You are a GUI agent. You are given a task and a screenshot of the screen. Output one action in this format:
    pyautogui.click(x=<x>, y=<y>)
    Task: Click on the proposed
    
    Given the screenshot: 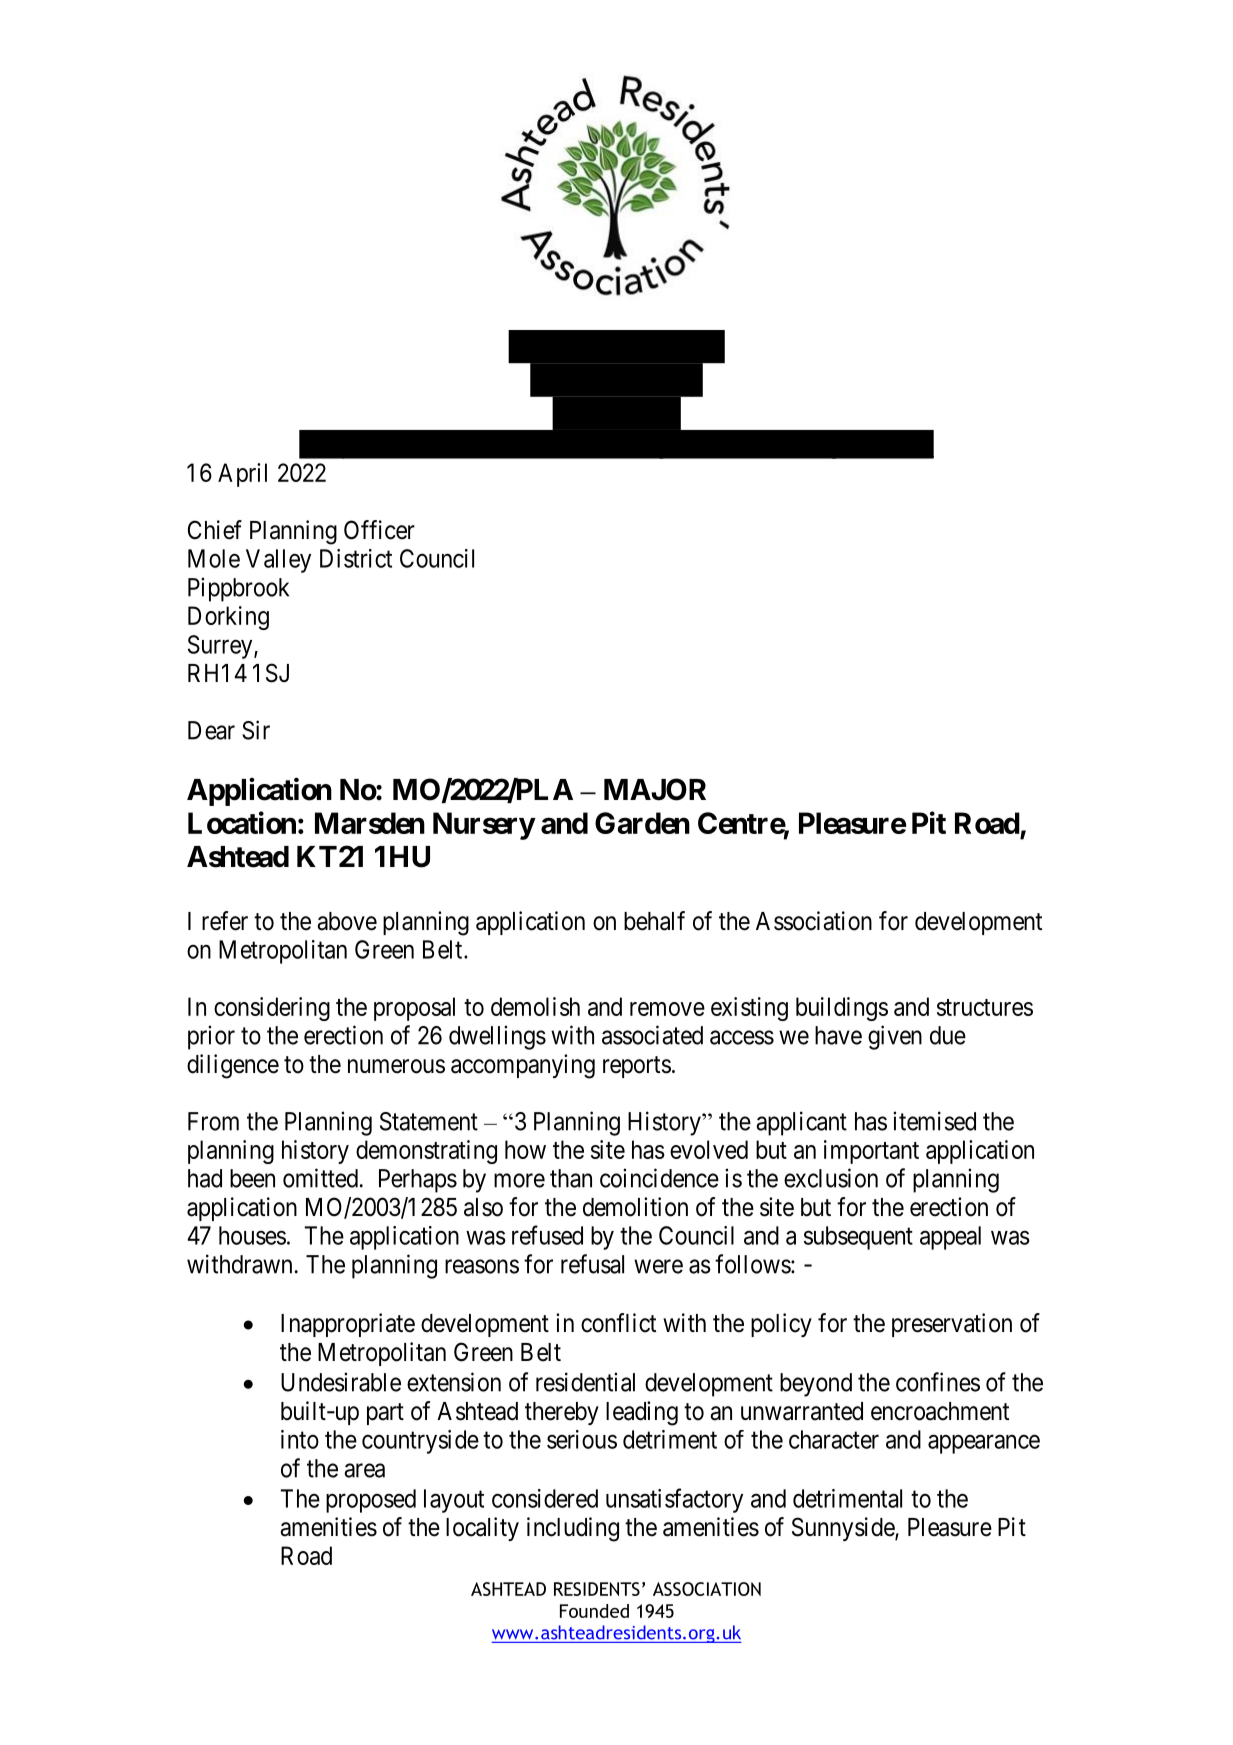 What is the action you would take?
    pyautogui.click(x=371, y=1501)
